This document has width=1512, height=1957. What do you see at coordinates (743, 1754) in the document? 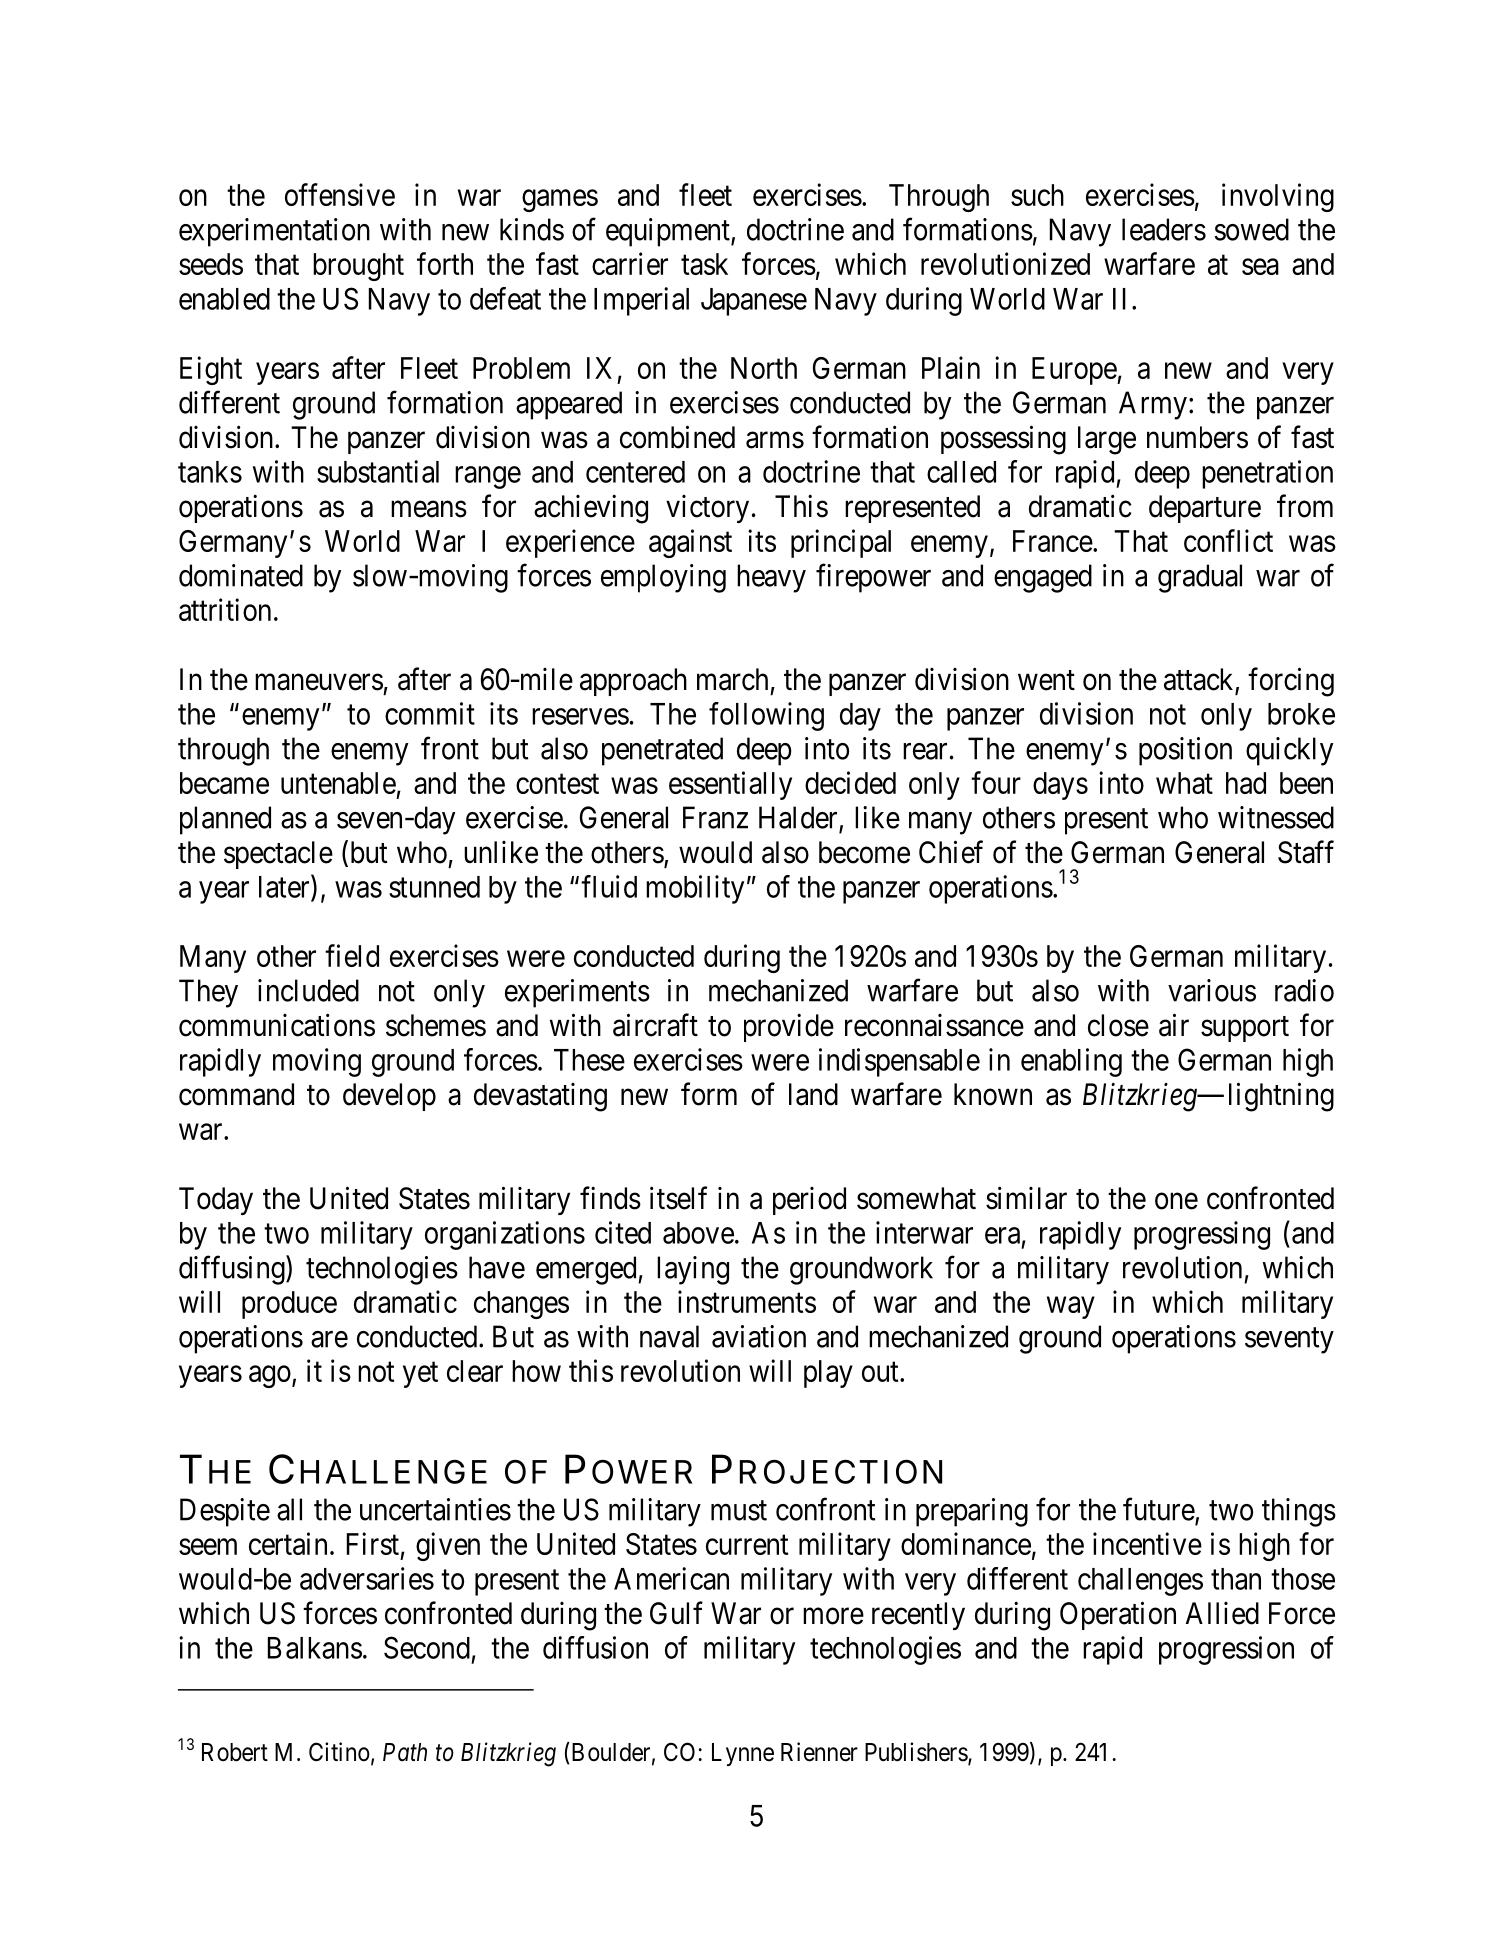
I see `Lynne` at bounding box center [743, 1754].
